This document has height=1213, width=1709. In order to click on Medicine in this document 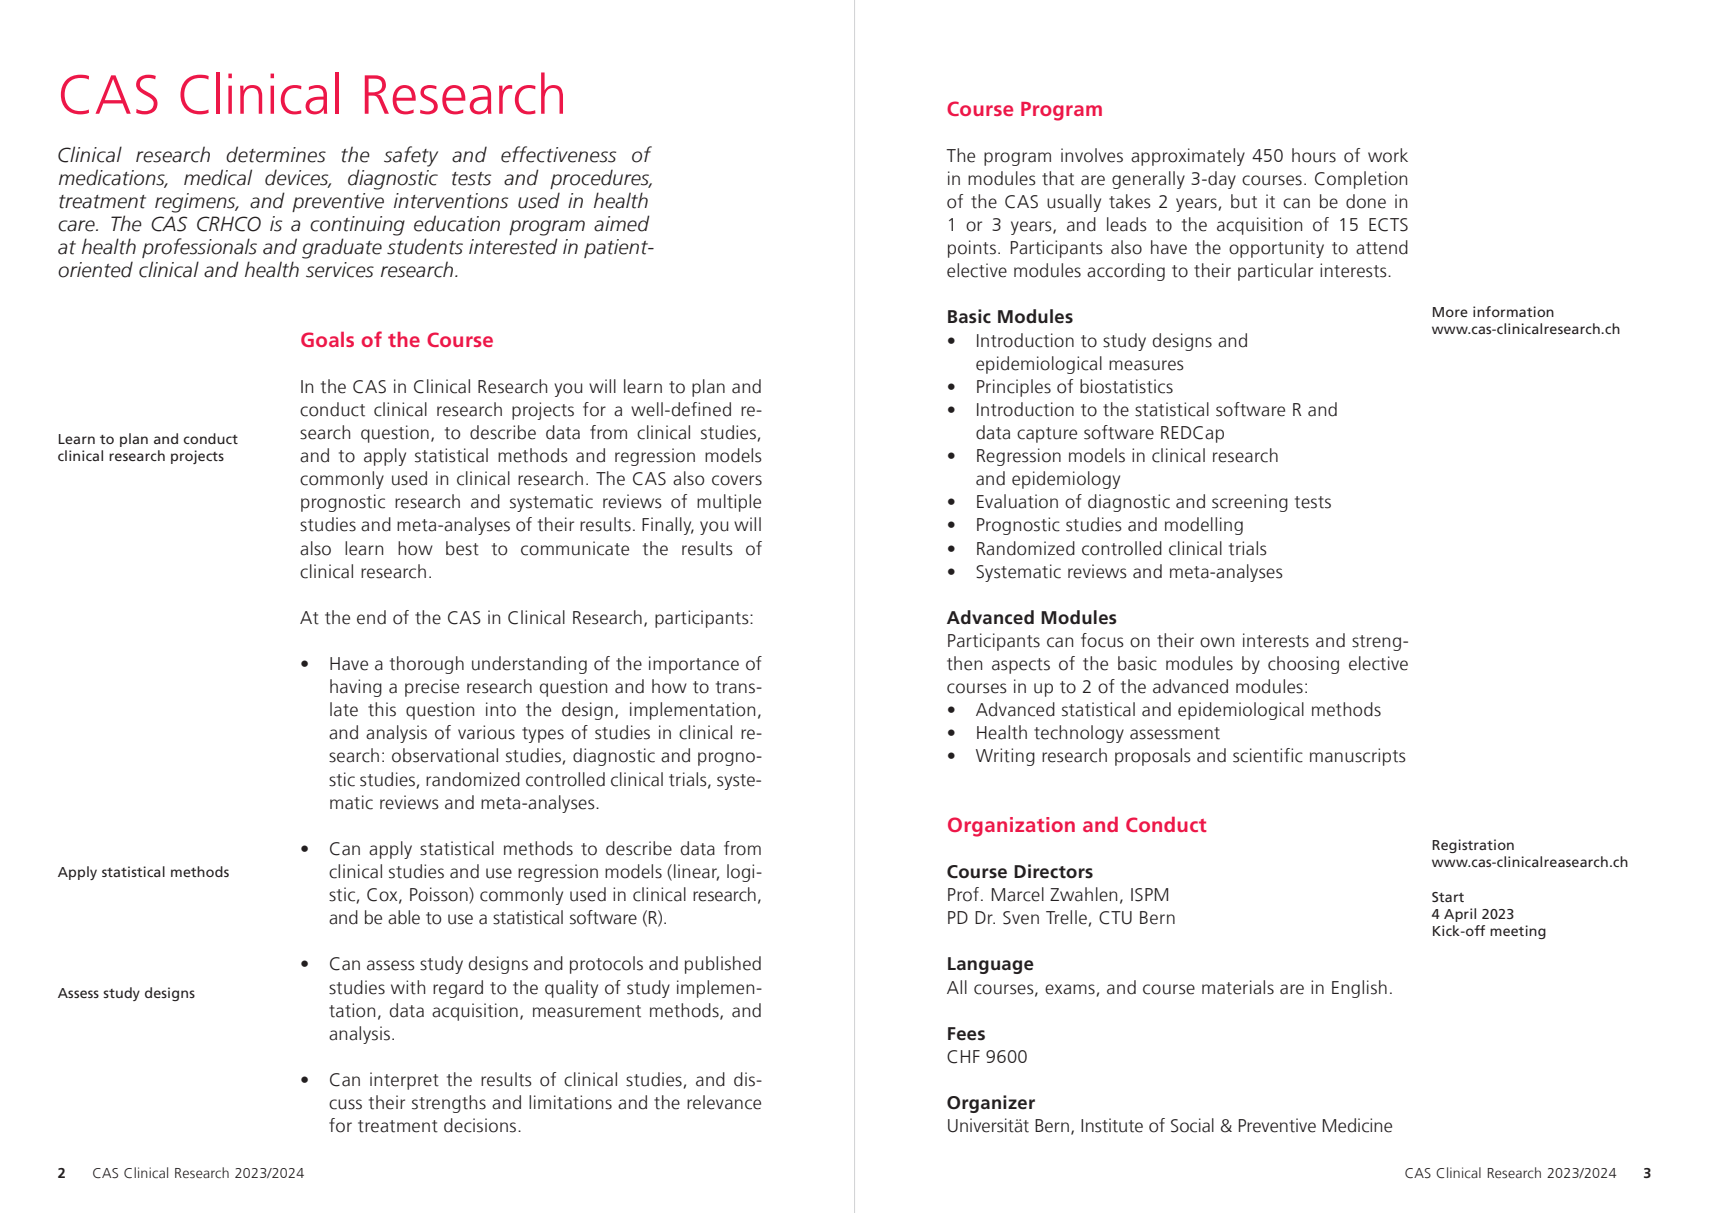, I will do `click(1357, 1125)`.
